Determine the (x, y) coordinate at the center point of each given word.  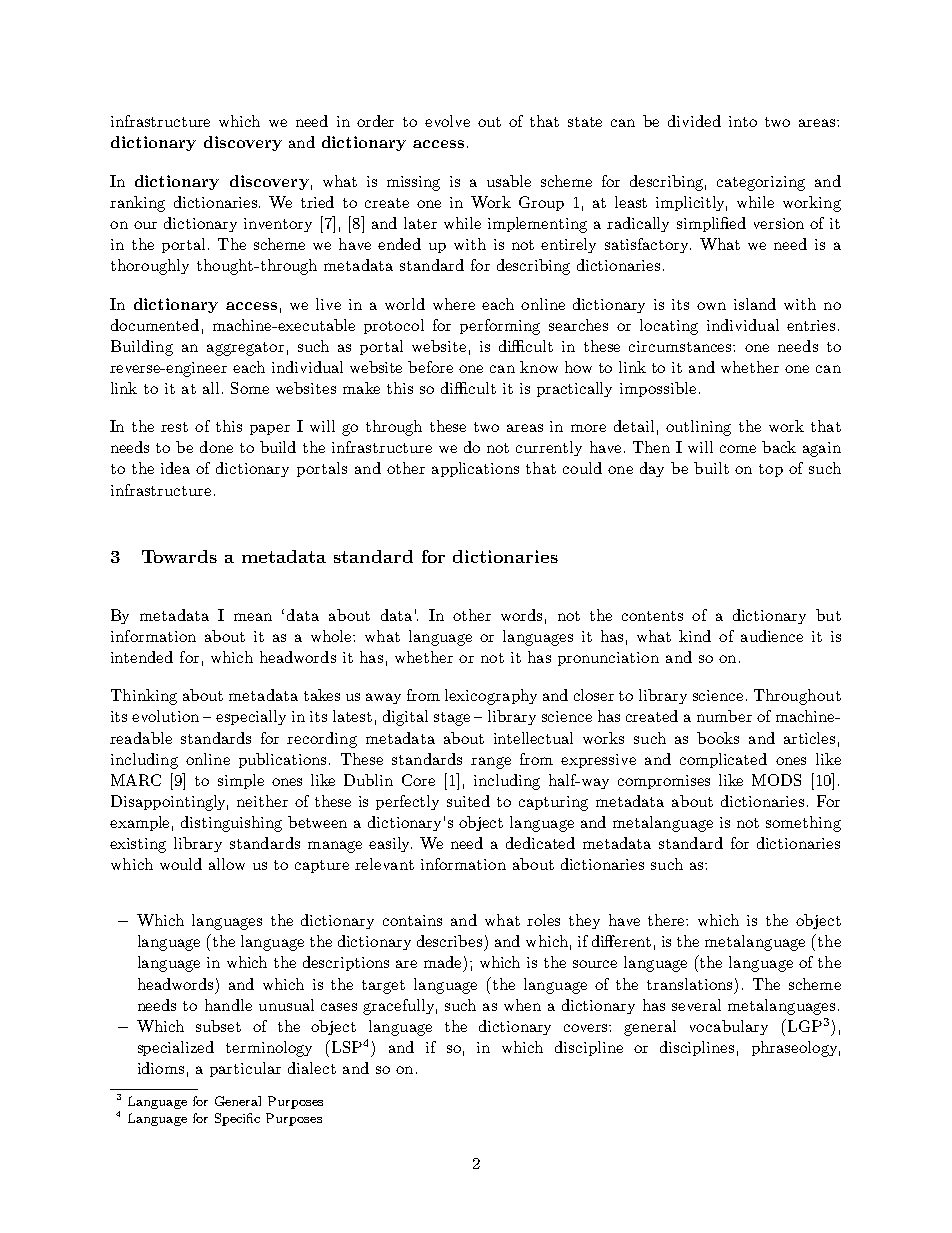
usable (509, 181)
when (522, 1005)
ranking (137, 204)
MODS (776, 780)
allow (227, 864)
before (430, 367)
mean (253, 617)
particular (245, 1069)
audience (772, 636)
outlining (698, 428)
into (743, 121)
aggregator (245, 349)
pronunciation (608, 659)
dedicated (540, 843)
